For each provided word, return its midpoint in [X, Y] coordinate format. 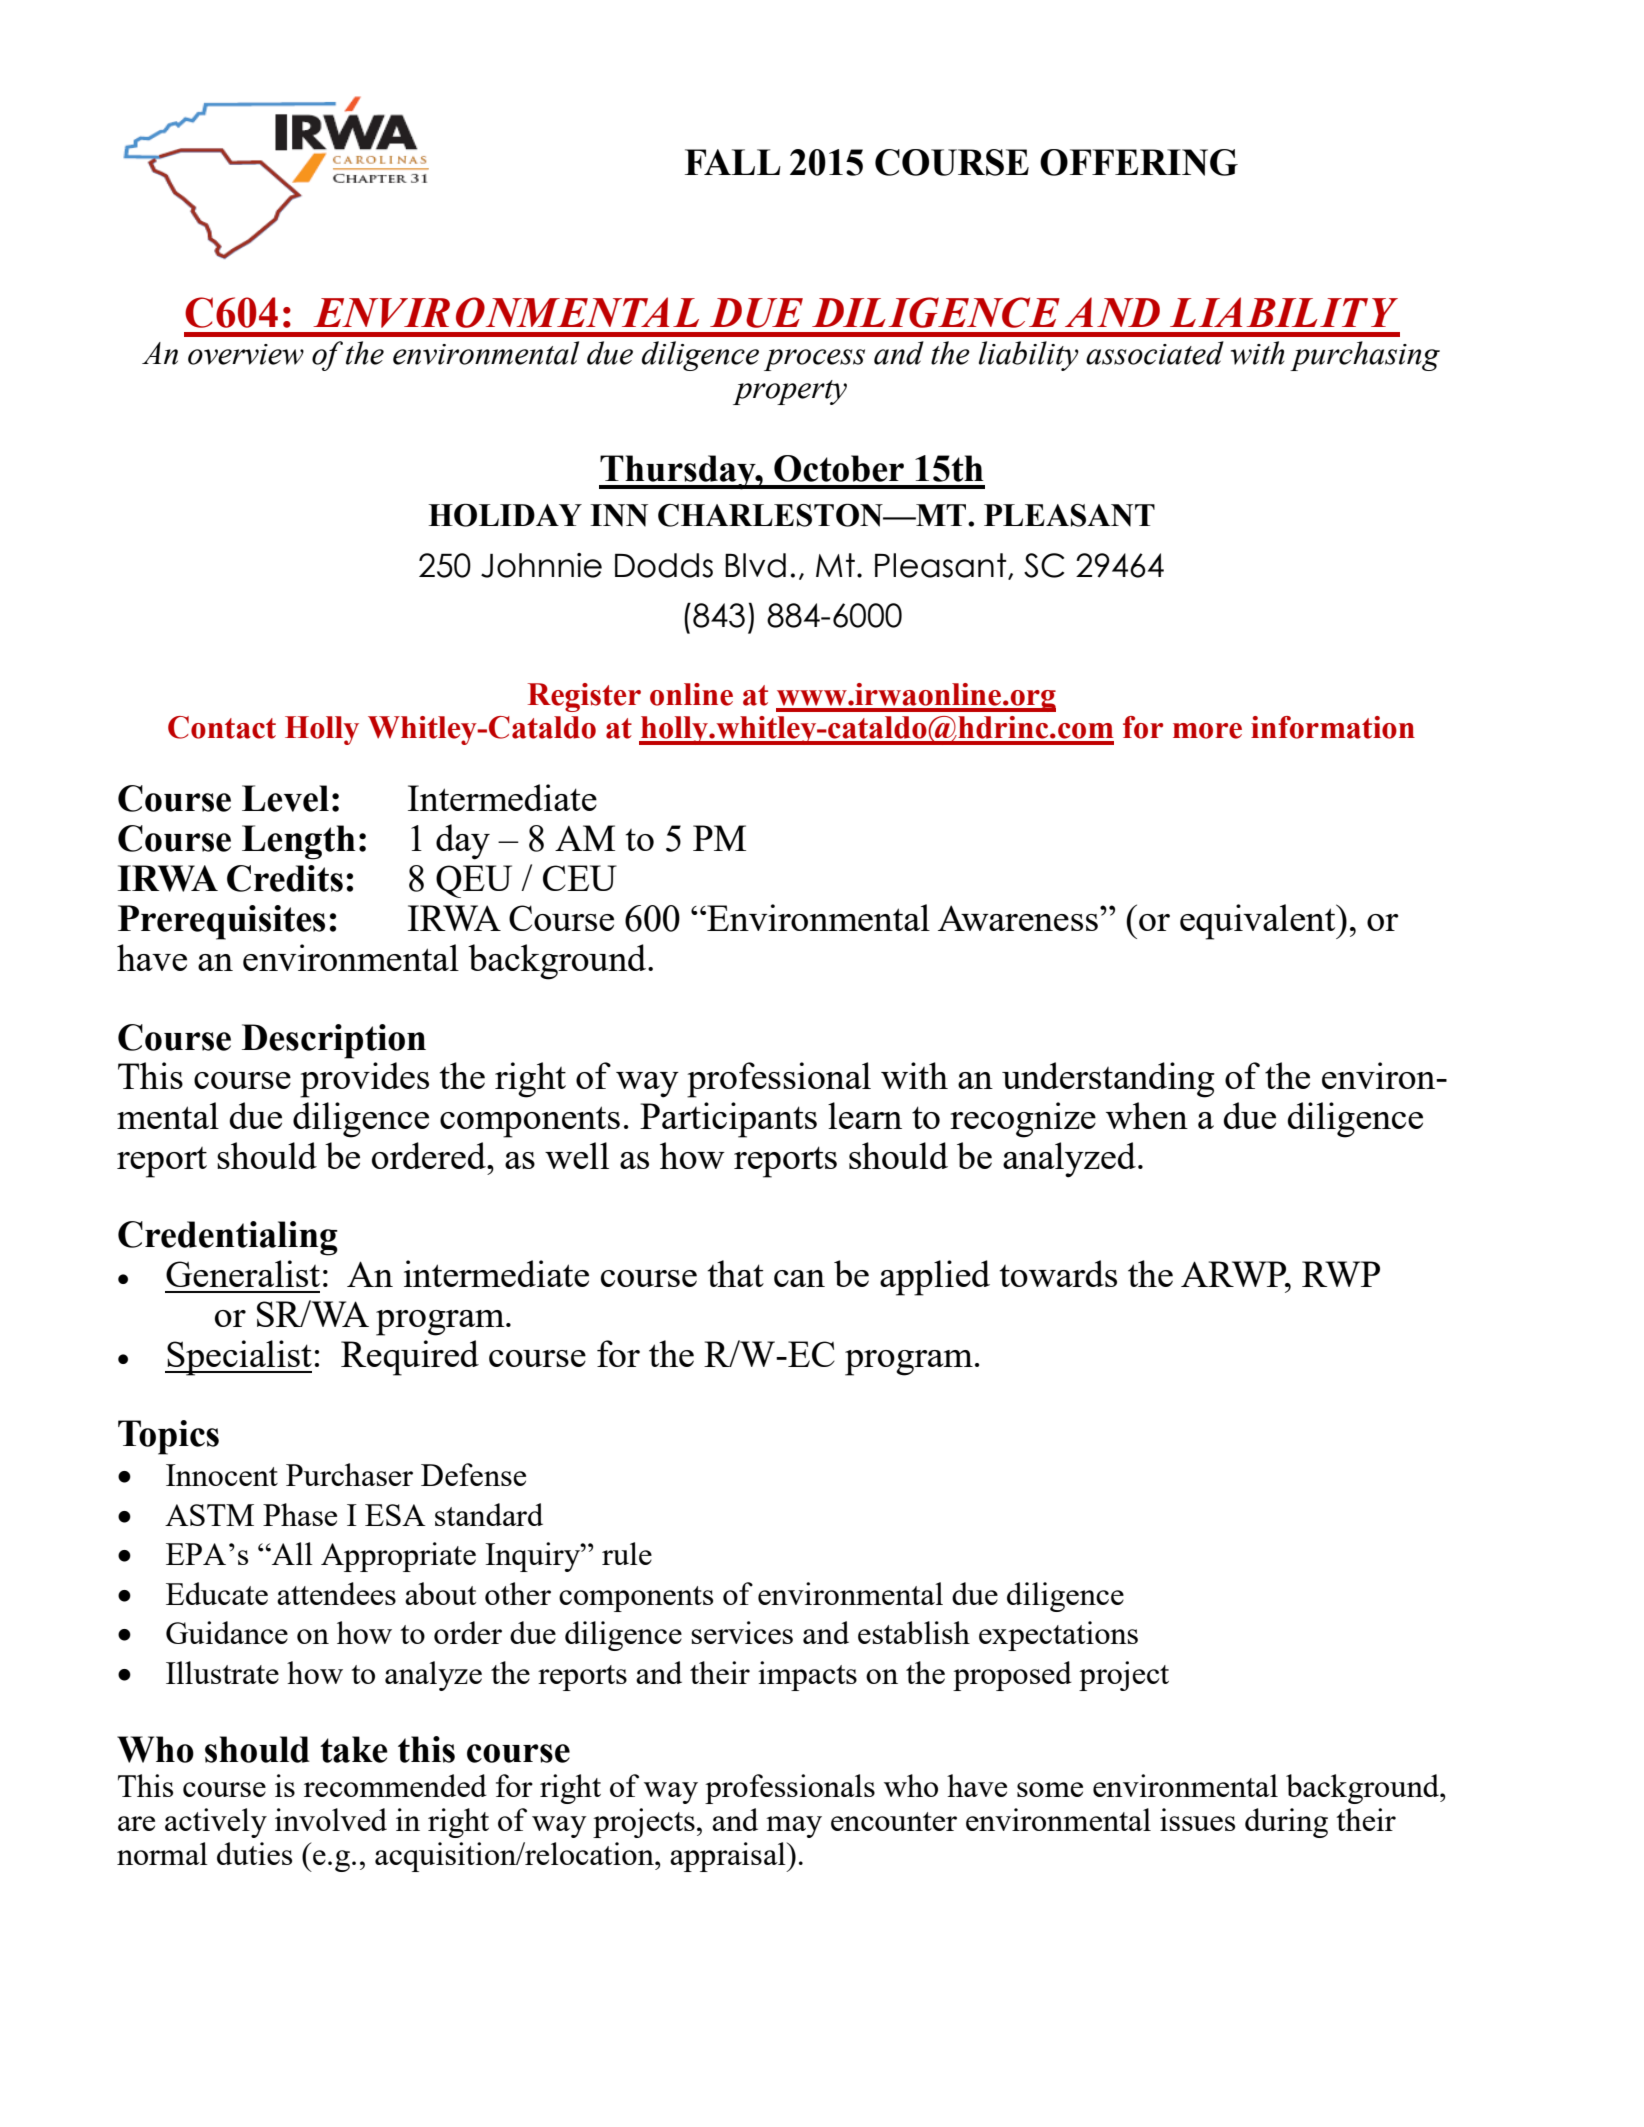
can [799, 1278]
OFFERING [1139, 162]
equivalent [1259, 922]
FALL [733, 162]
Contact [222, 727]
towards [1058, 1273]
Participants [728, 1120]
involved [331, 1819]
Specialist [238, 1358]
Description [334, 1041]
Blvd [755, 565]
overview [246, 354]
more [1207, 731]
